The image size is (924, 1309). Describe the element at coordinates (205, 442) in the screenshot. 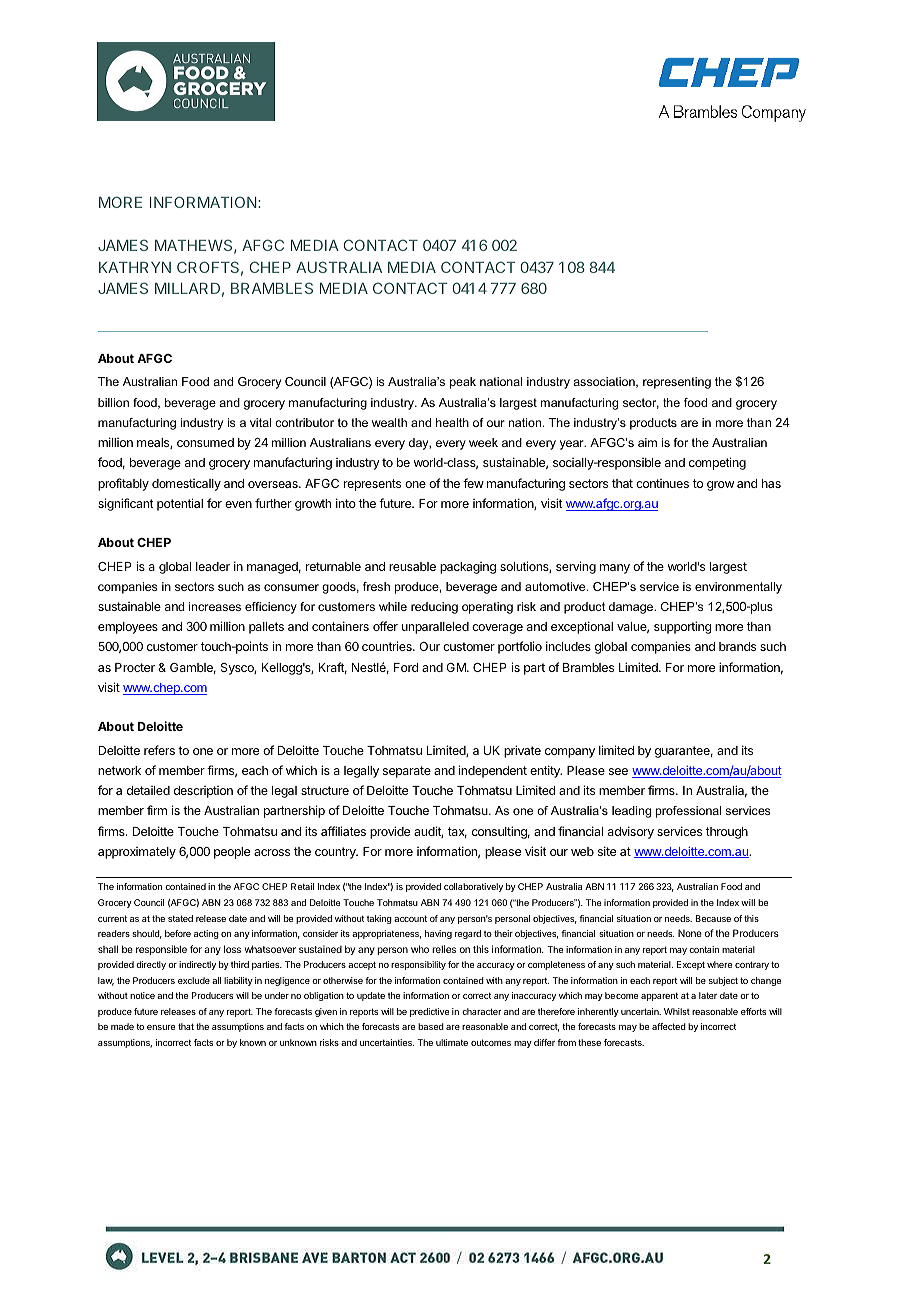

I see `consumed` at that location.
